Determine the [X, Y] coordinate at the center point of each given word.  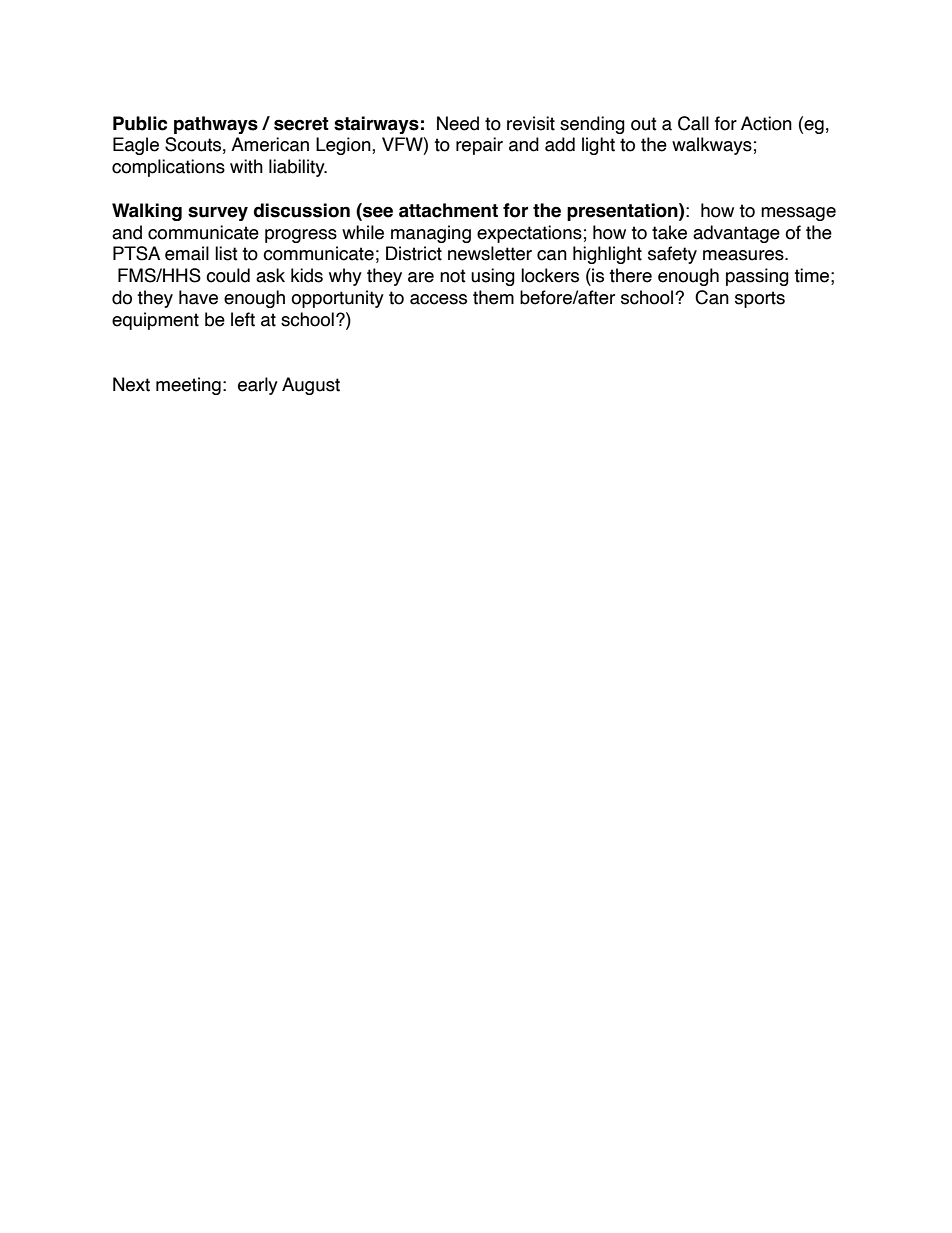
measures [744, 255]
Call [693, 123]
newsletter [490, 253]
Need [458, 123]
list [226, 253]
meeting [188, 386]
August [311, 386]
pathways [216, 125]
